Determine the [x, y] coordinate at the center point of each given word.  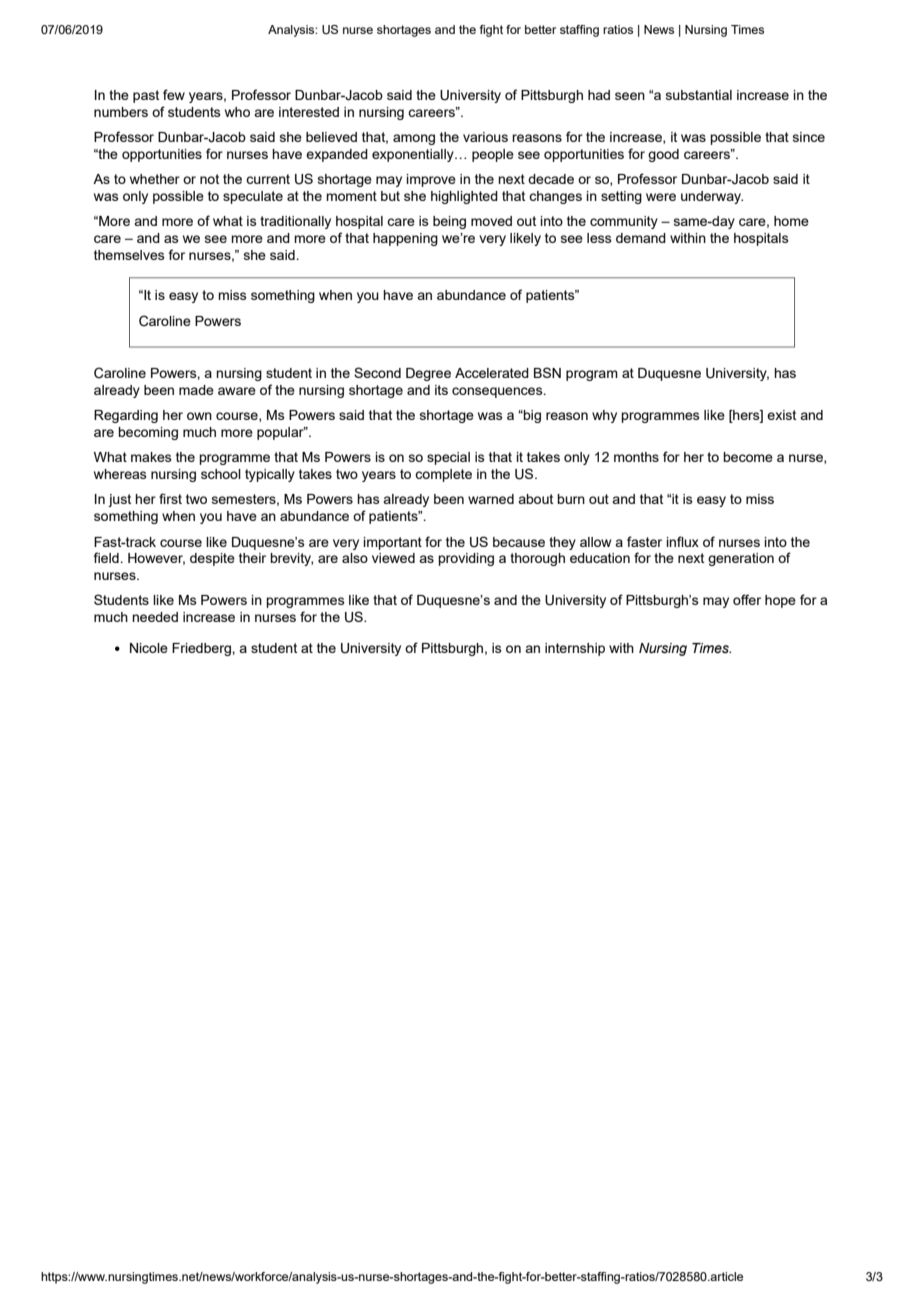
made [196, 390]
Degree [428, 374]
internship [575, 649]
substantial [699, 95]
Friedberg [202, 649]
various [485, 137]
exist [781, 415]
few [174, 94]
